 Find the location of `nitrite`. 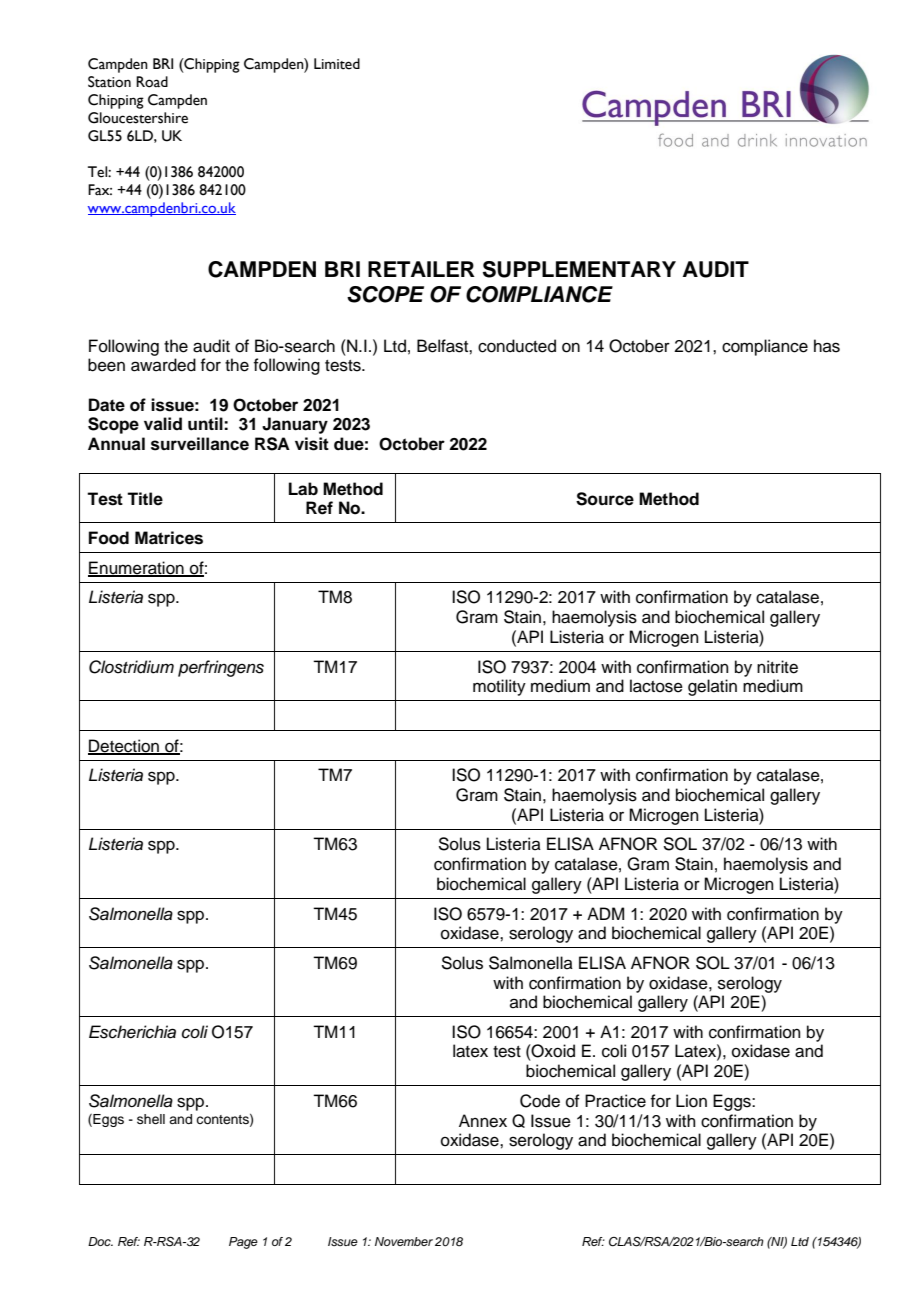

nitrite is located at coordinates (777, 667).
